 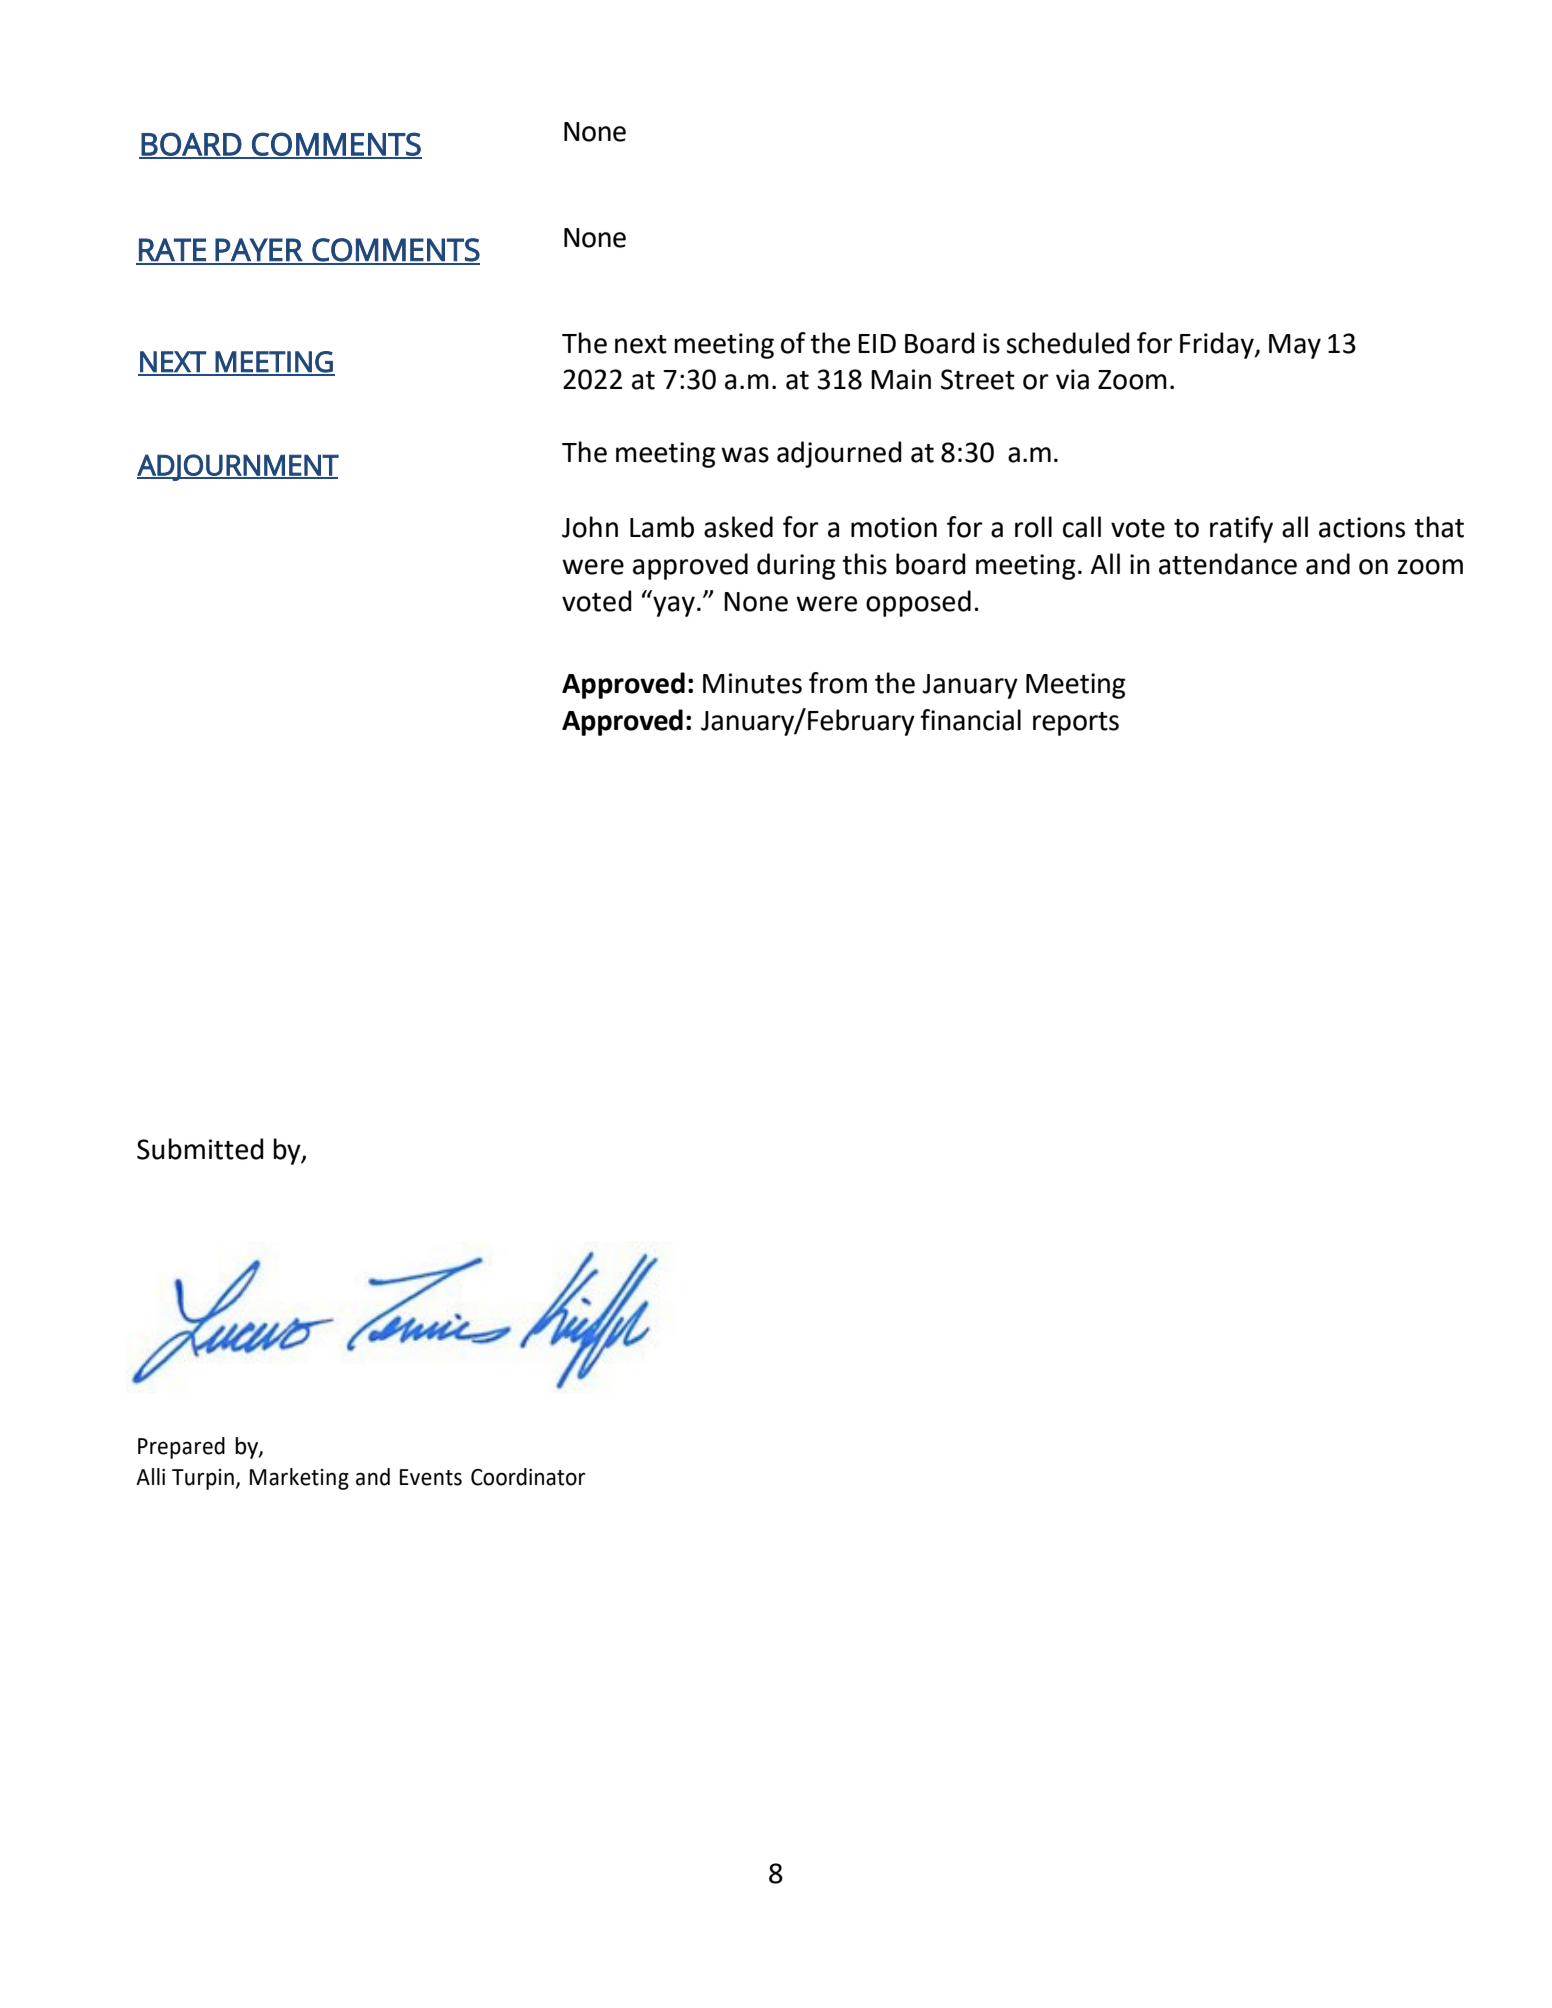 I want to click on Coordinator, so click(x=528, y=1477).
